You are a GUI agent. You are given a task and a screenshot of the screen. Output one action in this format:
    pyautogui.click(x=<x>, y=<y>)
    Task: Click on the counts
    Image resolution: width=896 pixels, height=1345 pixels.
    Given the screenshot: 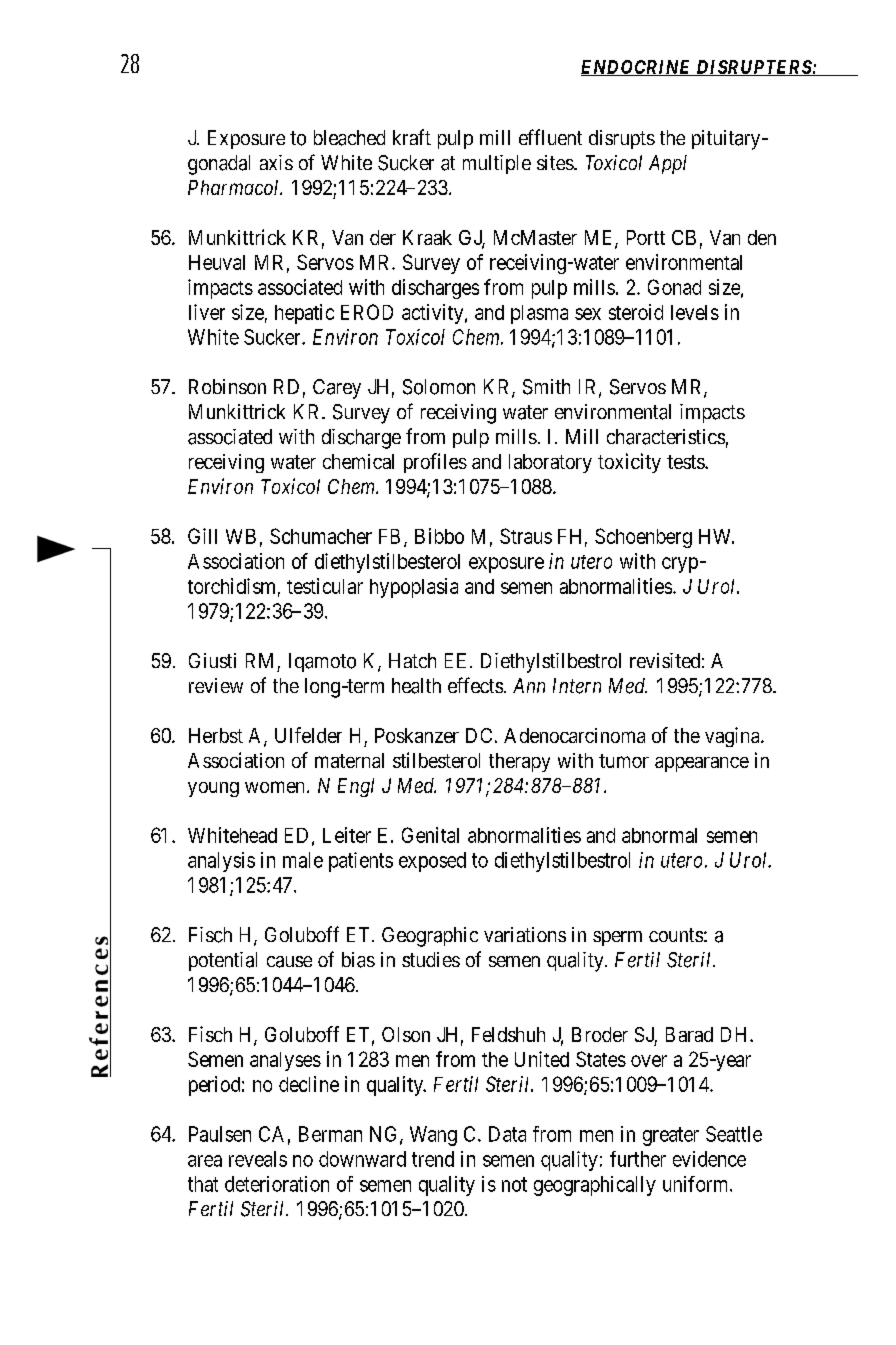 What is the action you would take?
    pyautogui.click(x=676, y=935)
